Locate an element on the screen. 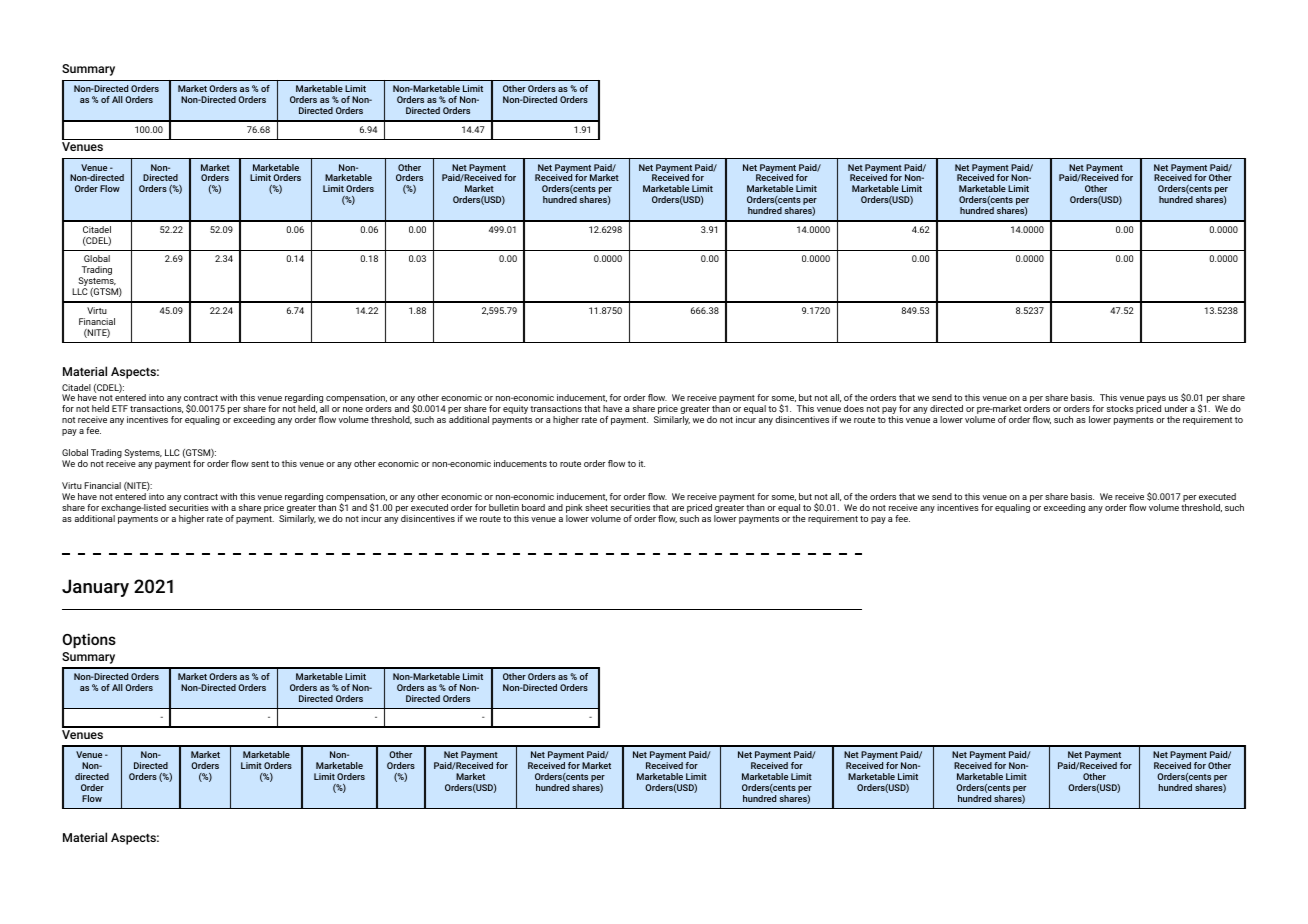  stocks is located at coordinates (1120, 408).
